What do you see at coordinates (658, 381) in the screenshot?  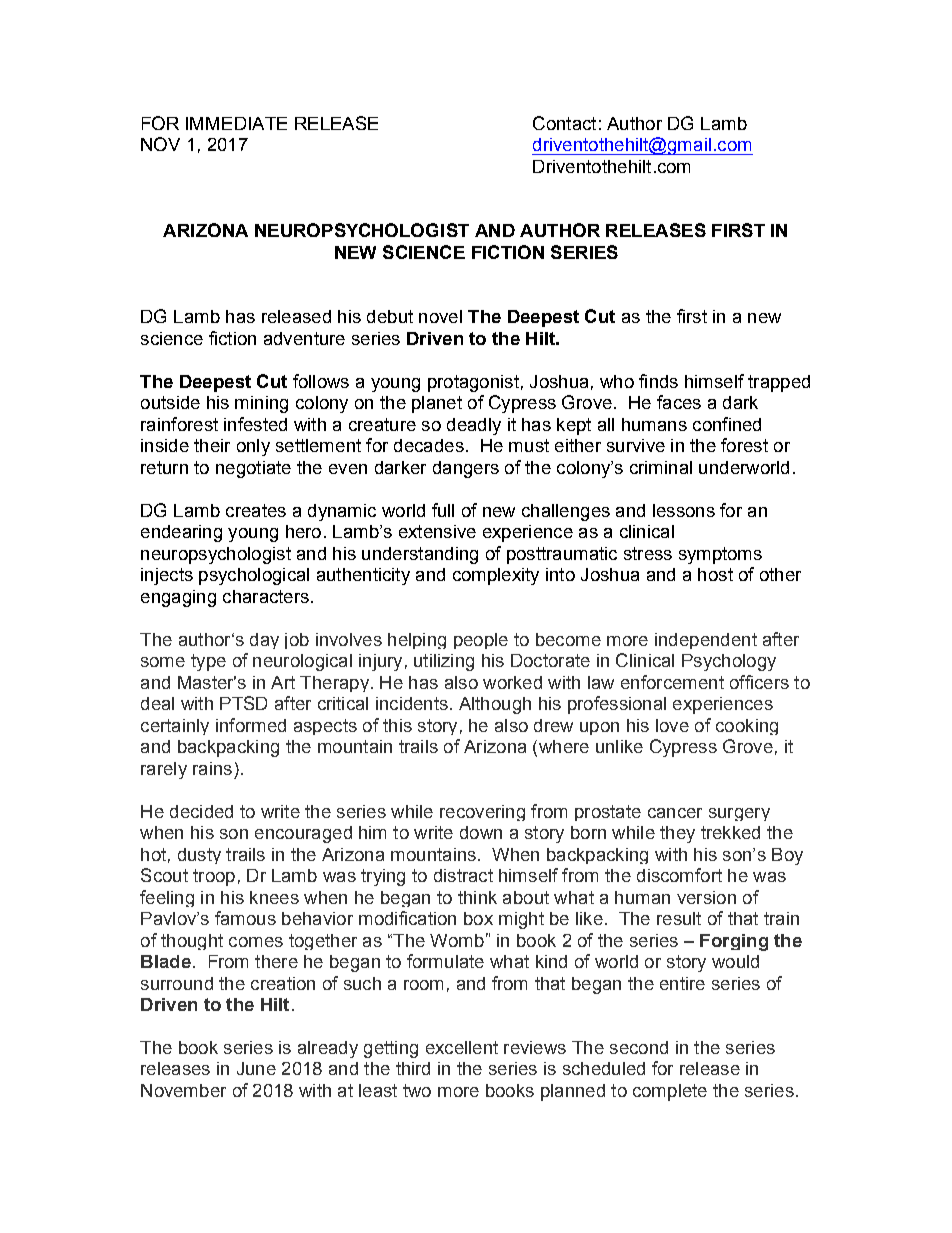 I see `finds` at bounding box center [658, 381].
